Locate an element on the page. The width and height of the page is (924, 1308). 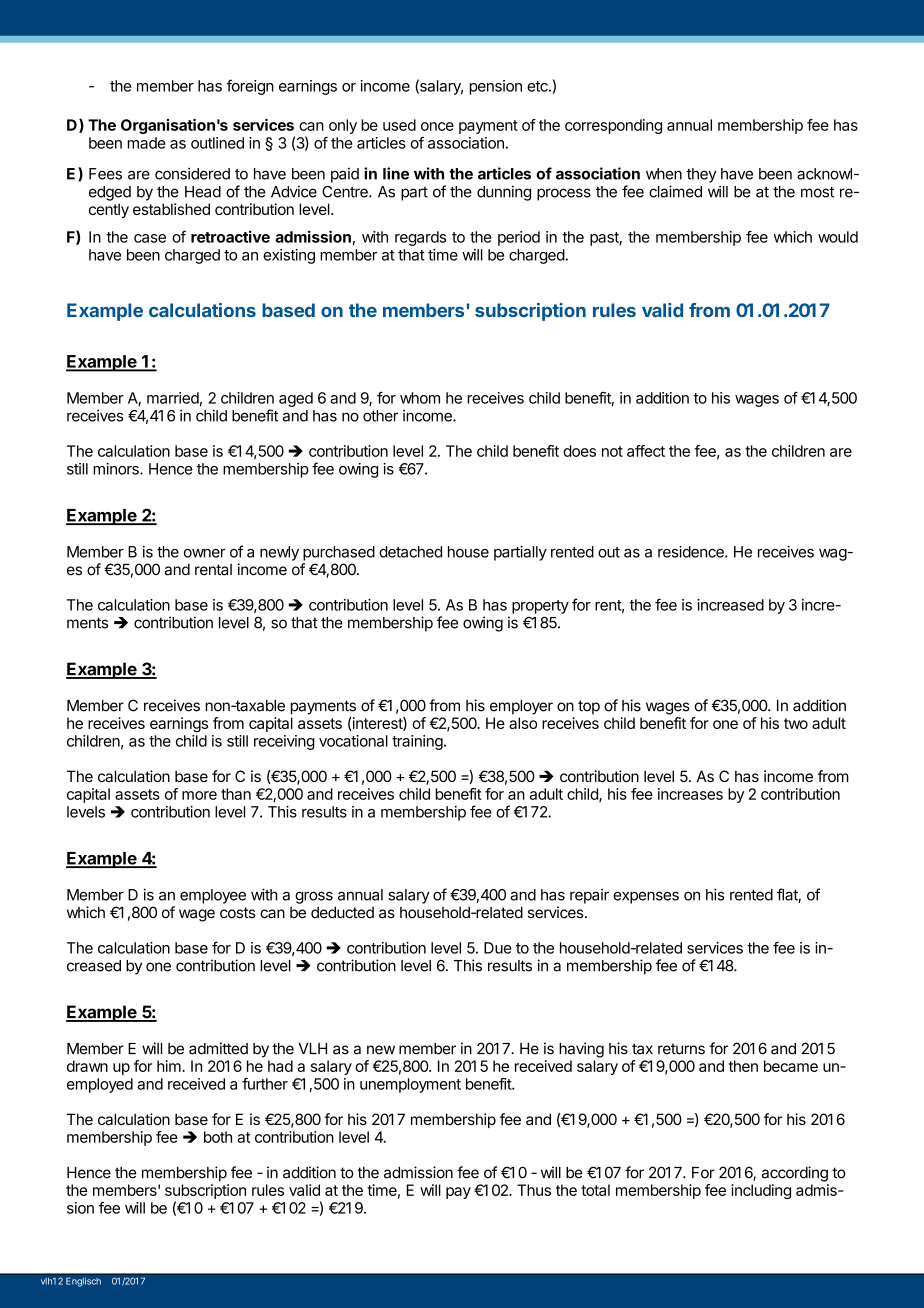
married is located at coordinates (173, 398).
